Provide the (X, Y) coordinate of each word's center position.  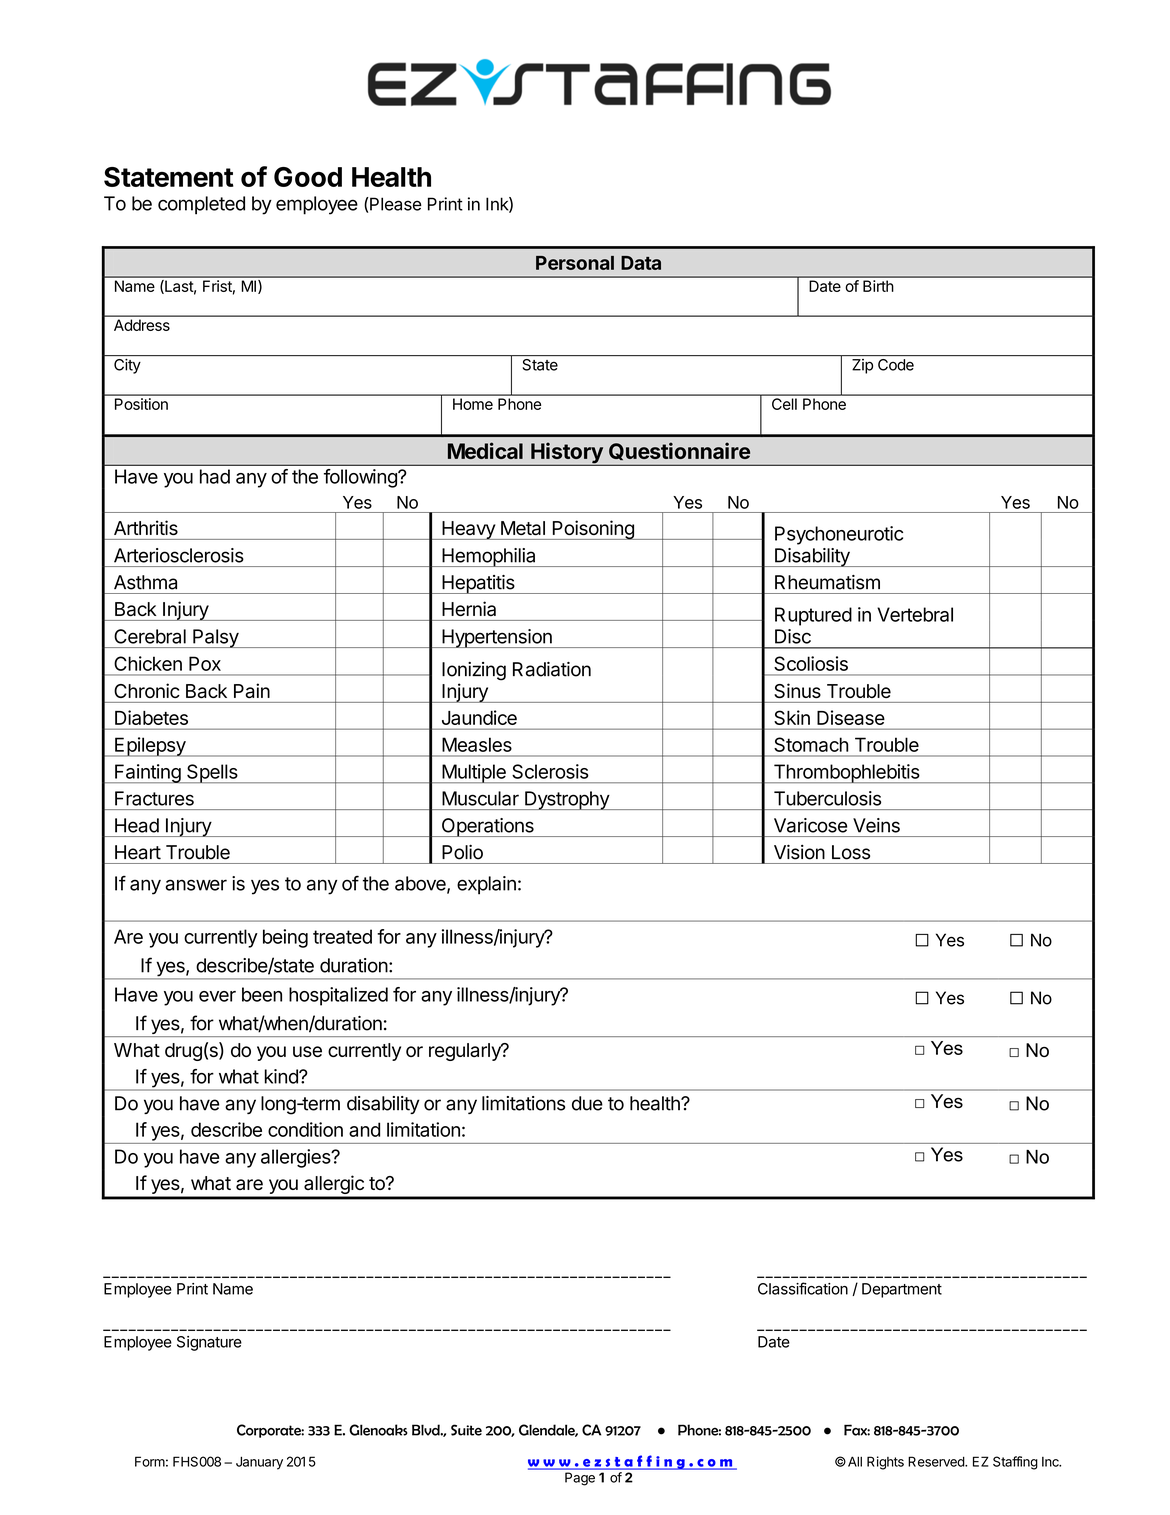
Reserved (937, 1461)
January (259, 1463)
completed (201, 205)
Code (896, 365)
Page (580, 1478)
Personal (575, 263)
